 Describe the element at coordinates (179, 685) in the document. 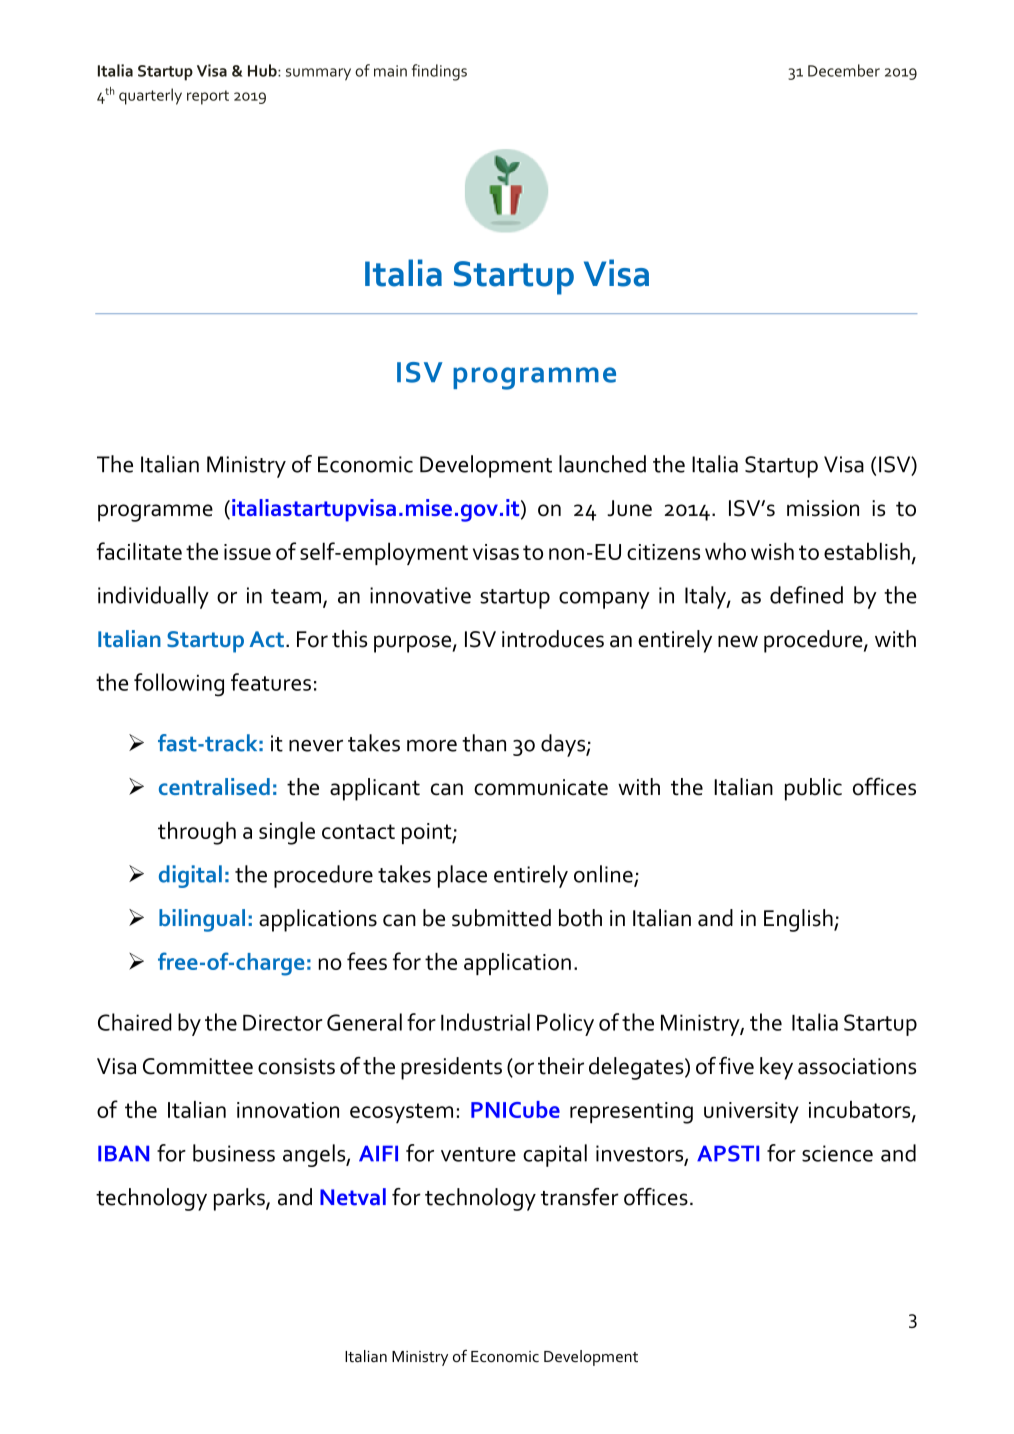

I see `following` at that location.
